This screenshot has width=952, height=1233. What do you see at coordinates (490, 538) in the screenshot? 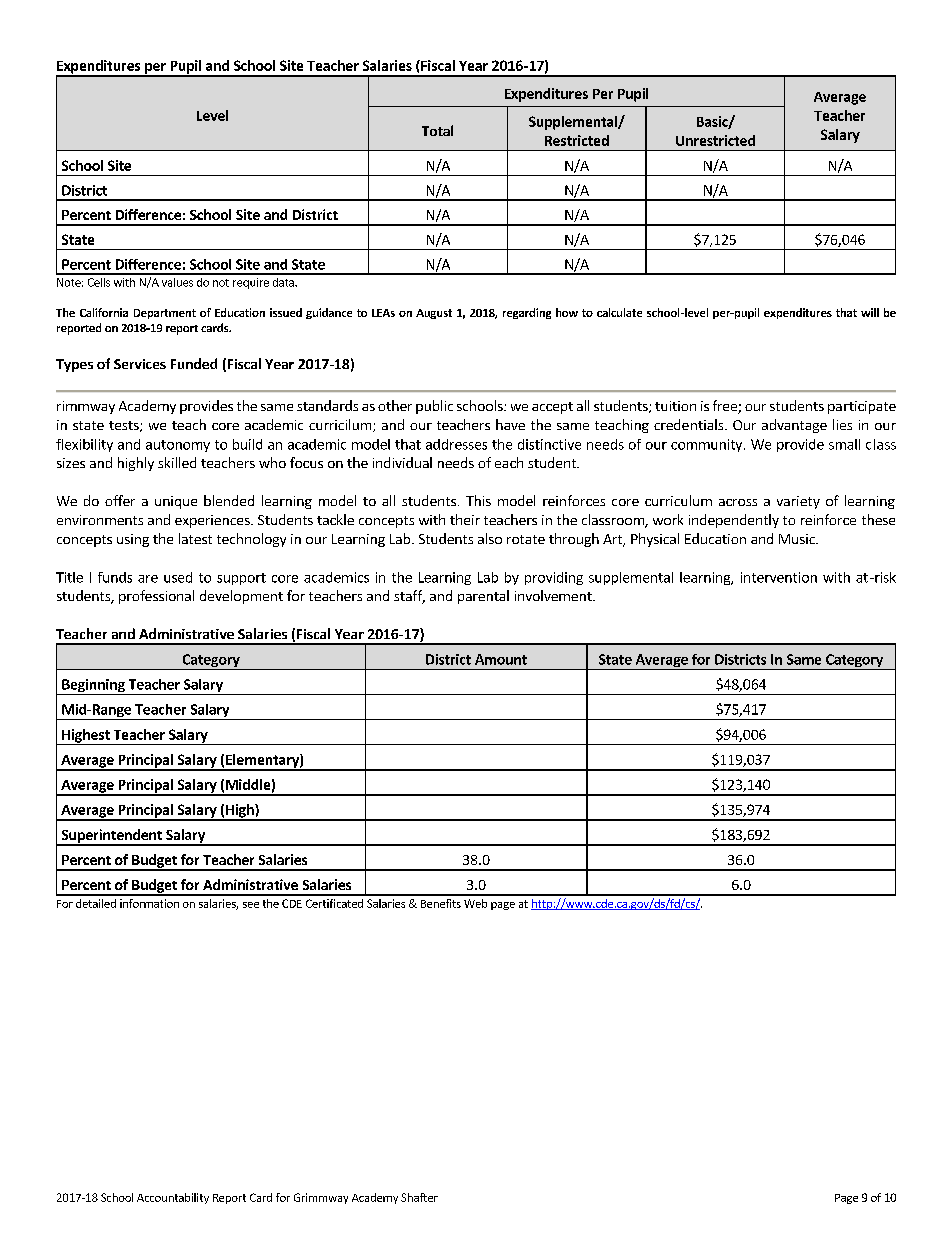
I see `also` at bounding box center [490, 538].
